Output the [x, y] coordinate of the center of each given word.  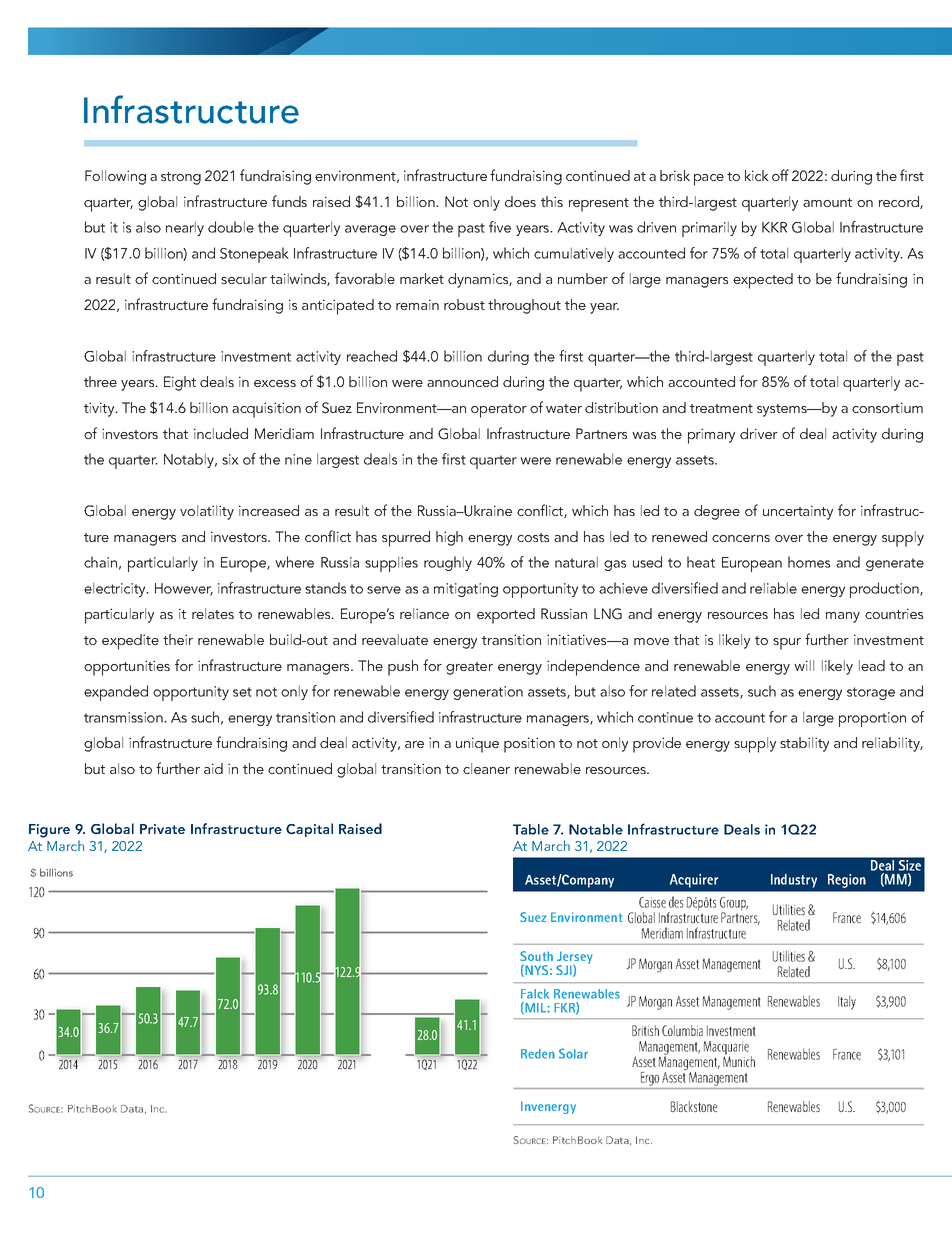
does [520, 201]
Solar [573, 1053]
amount [827, 202]
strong [181, 178]
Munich [739, 1060]
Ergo [650, 1079]
